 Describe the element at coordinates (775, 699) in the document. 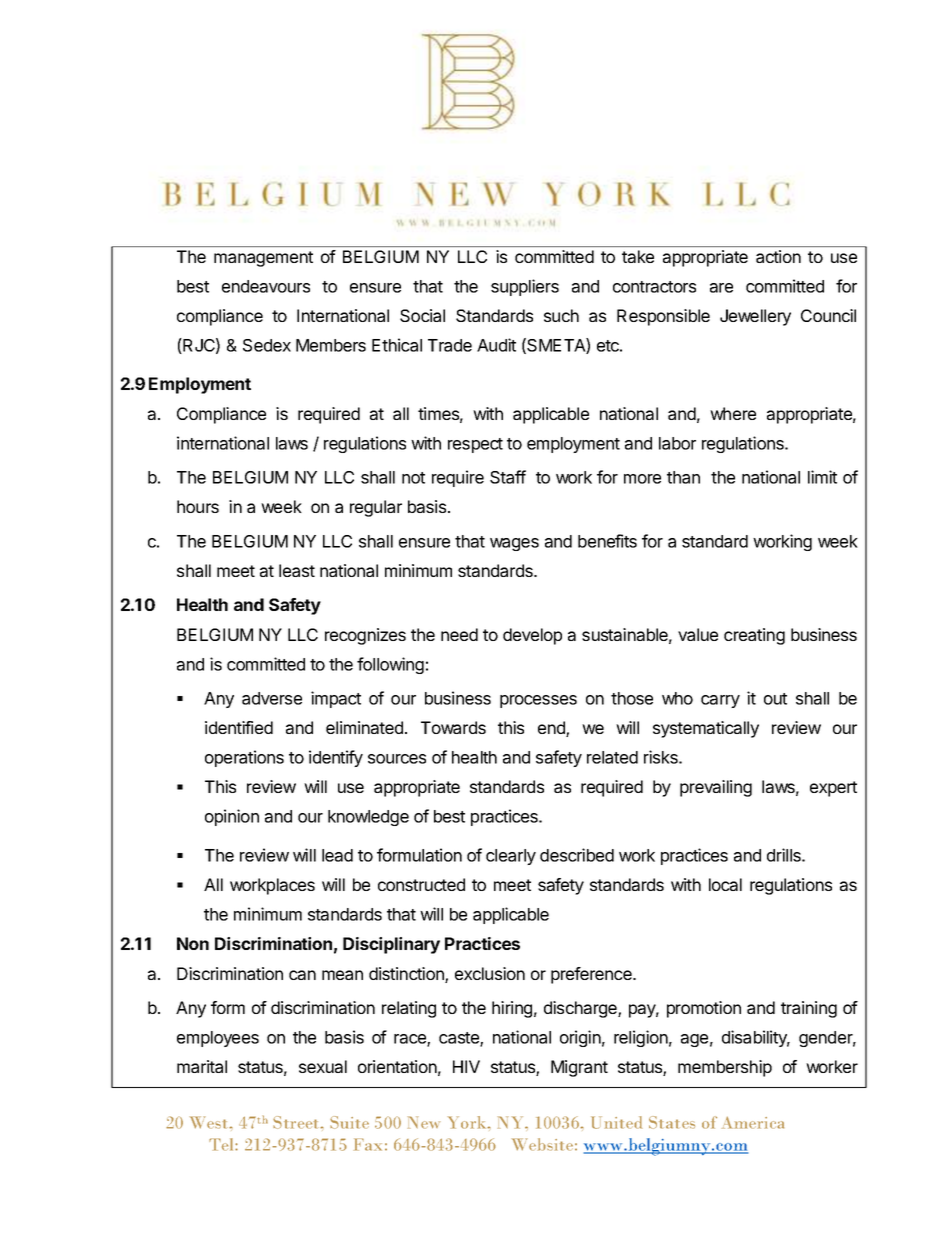

I see `out` at that location.
